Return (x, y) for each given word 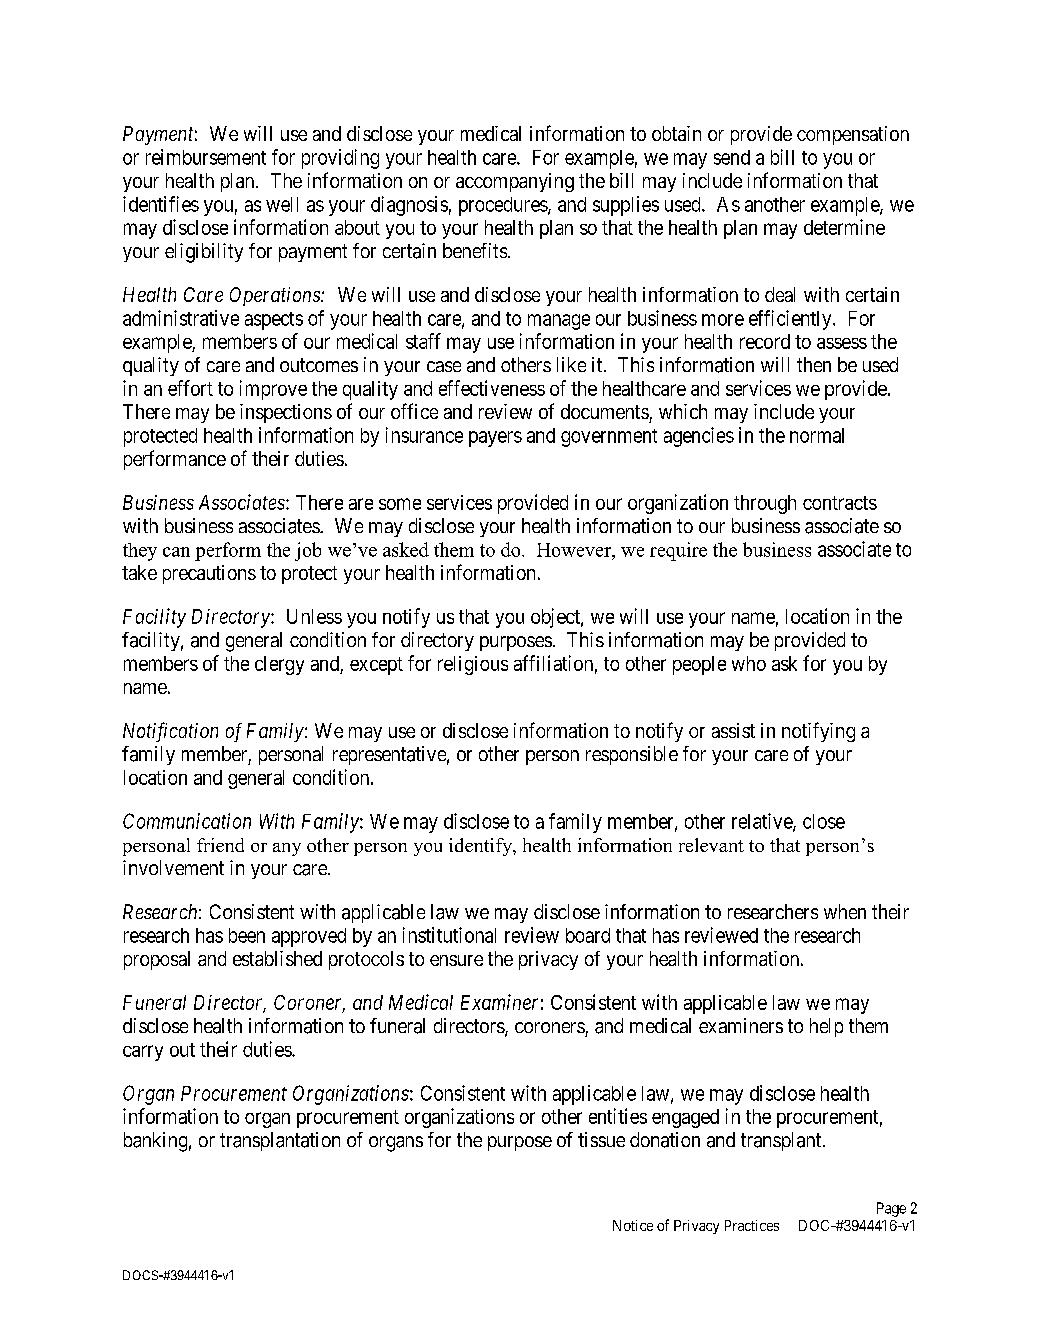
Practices (752, 1225)
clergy (279, 665)
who (749, 663)
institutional (449, 935)
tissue (601, 1139)
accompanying (515, 182)
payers (495, 439)
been (247, 935)
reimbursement (206, 157)
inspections (286, 413)
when (845, 911)
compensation (853, 135)
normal (817, 435)
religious (473, 665)
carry (143, 1053)
